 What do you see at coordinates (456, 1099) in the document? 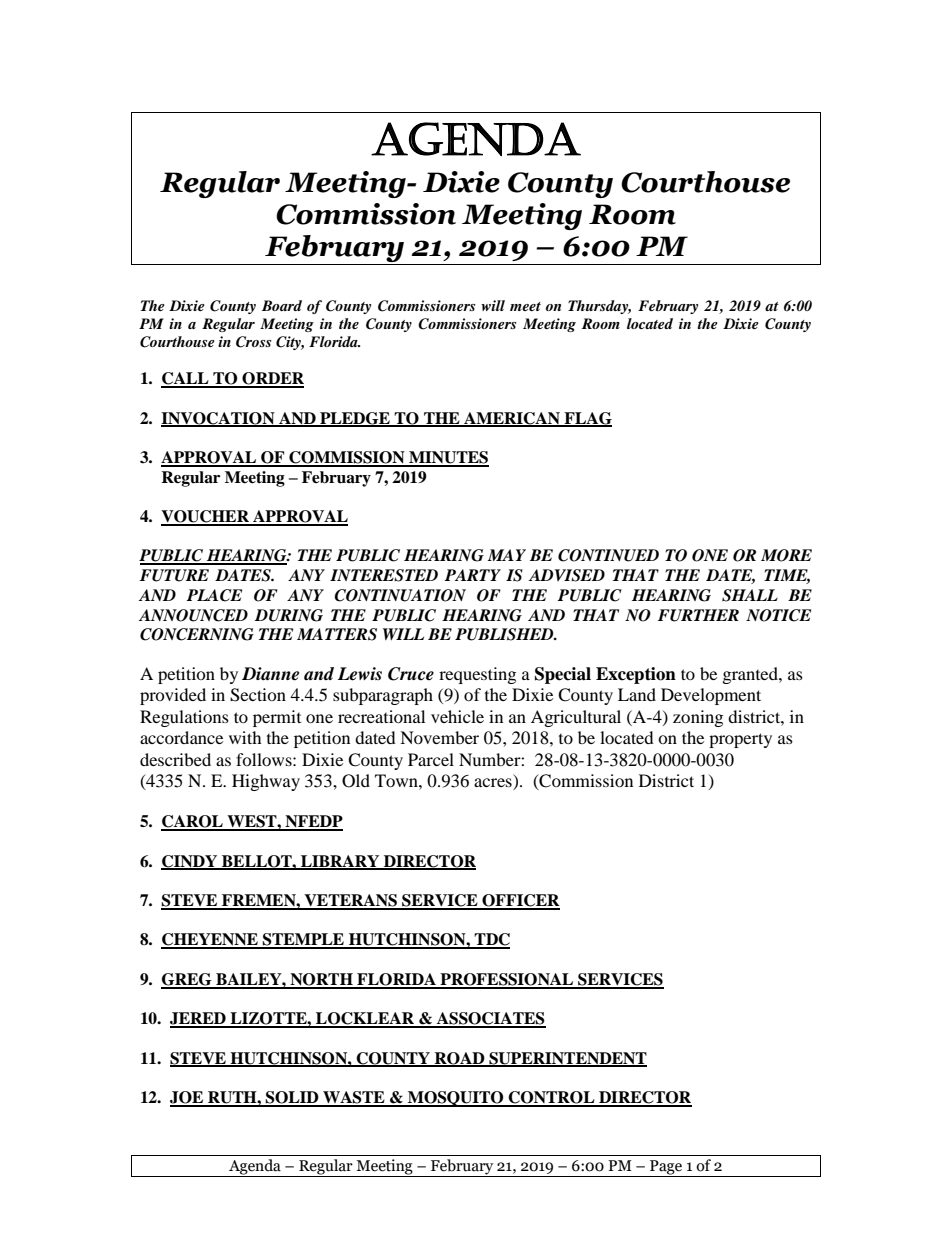
I see `MOSQUITO` at bounding box center [456, 1099].
